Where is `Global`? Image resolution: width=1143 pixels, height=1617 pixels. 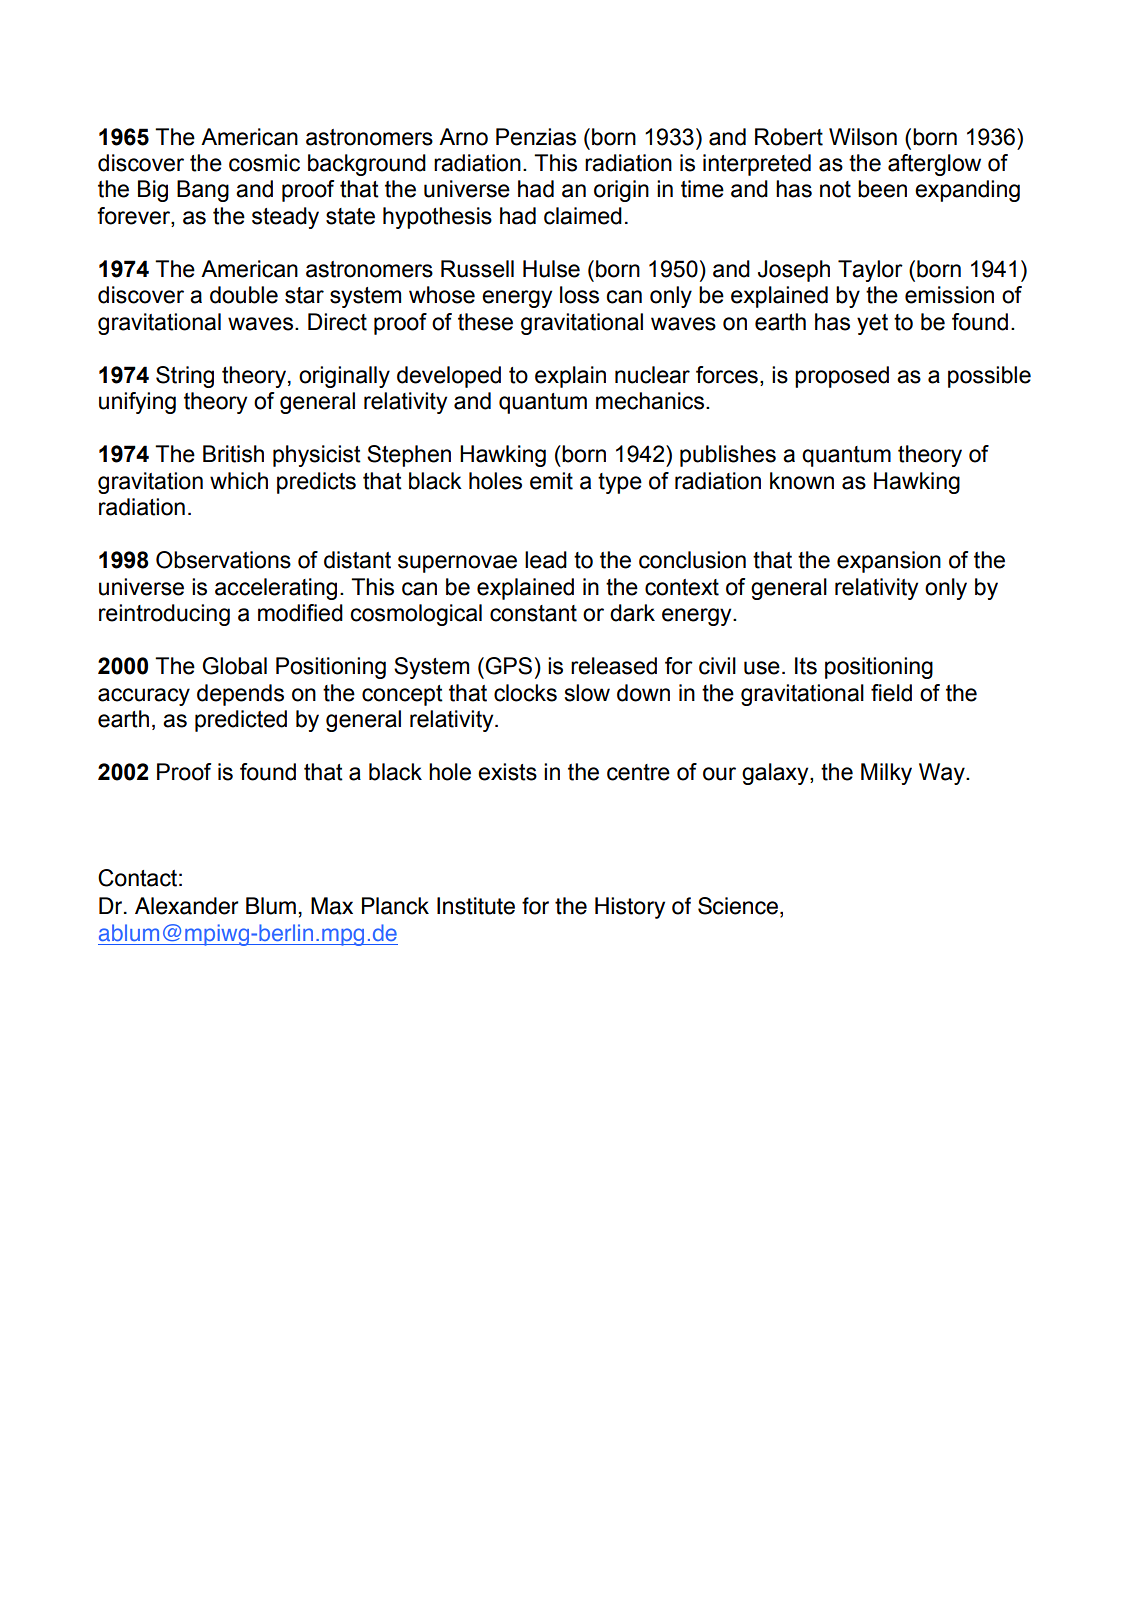 Global is located at coordinates (234, 666).
